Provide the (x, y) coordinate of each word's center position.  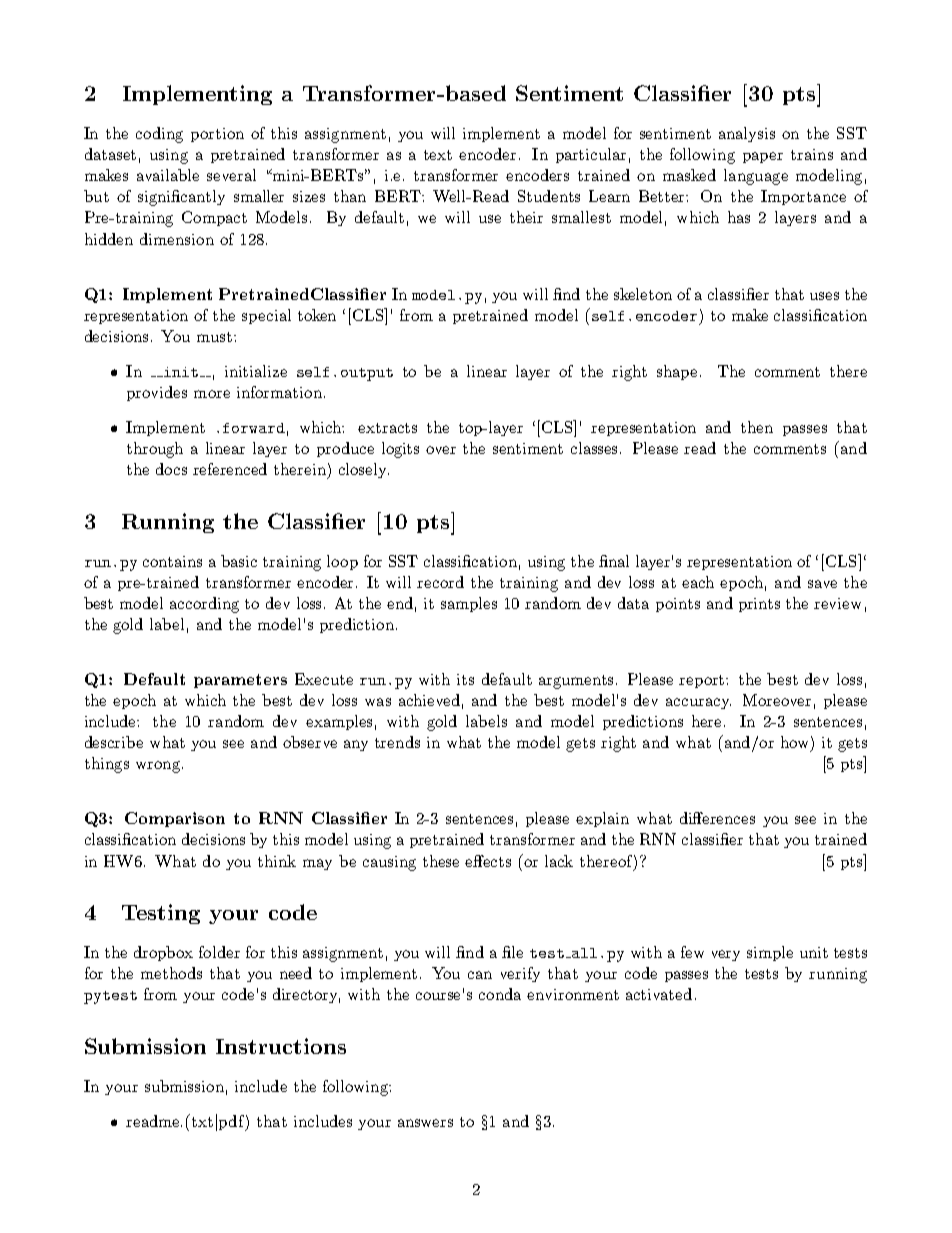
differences (717, 818)
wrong (158, 767)
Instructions (281, 1046)
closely (364, 470)
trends (397, 742)
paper (763, 157)
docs (171, 469)
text (438, 155)
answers (425, 1123)
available (168, 175)
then (757, 427)
